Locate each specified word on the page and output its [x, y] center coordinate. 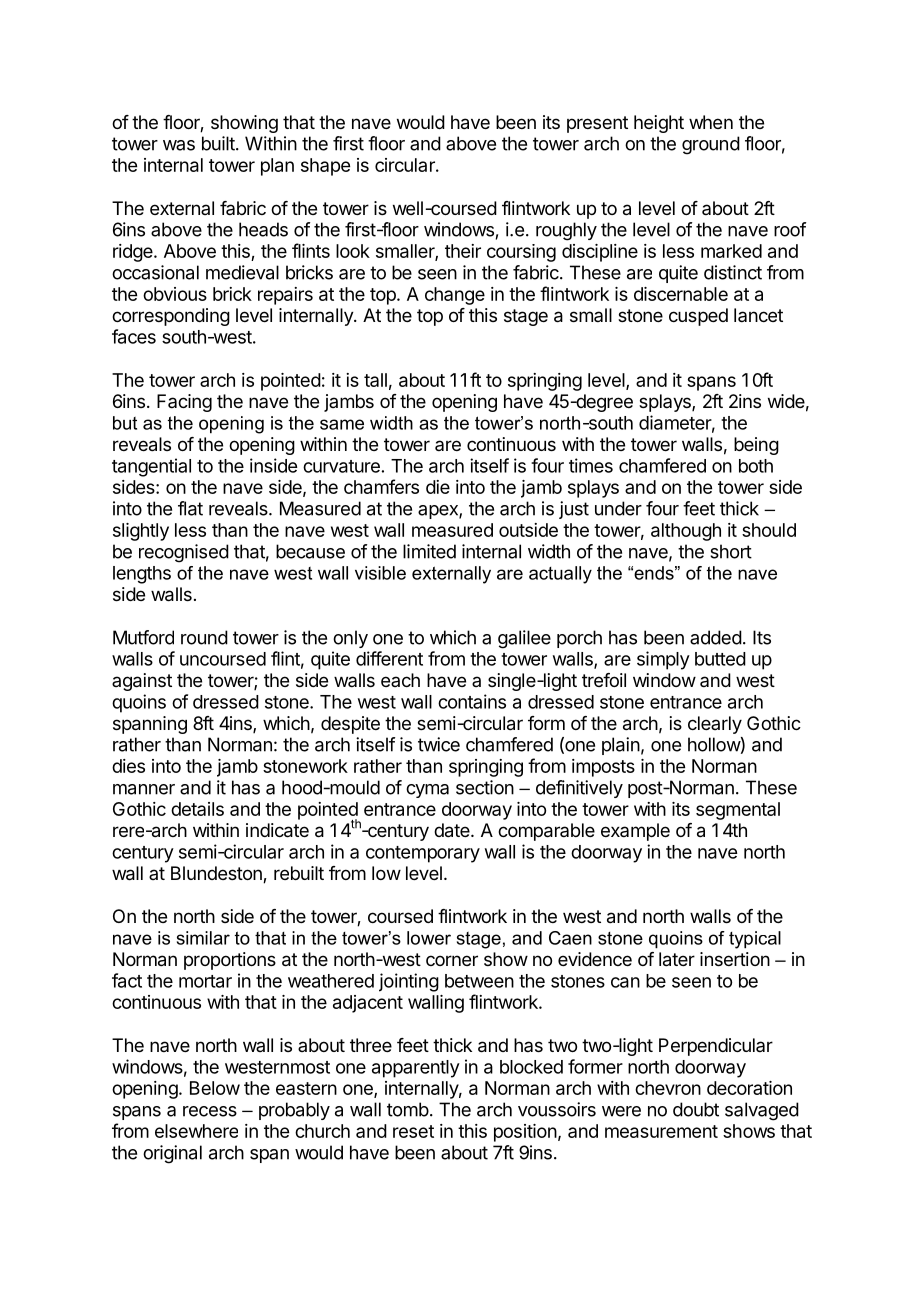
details [197, 809]
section [485, 787]
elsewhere [196, 1131]
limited [429, 551]
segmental [738, 811]
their [463, 251]
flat [190, 508]
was [179, 145]
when [711, 122]
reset [413, 1131]
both [756, 466]
